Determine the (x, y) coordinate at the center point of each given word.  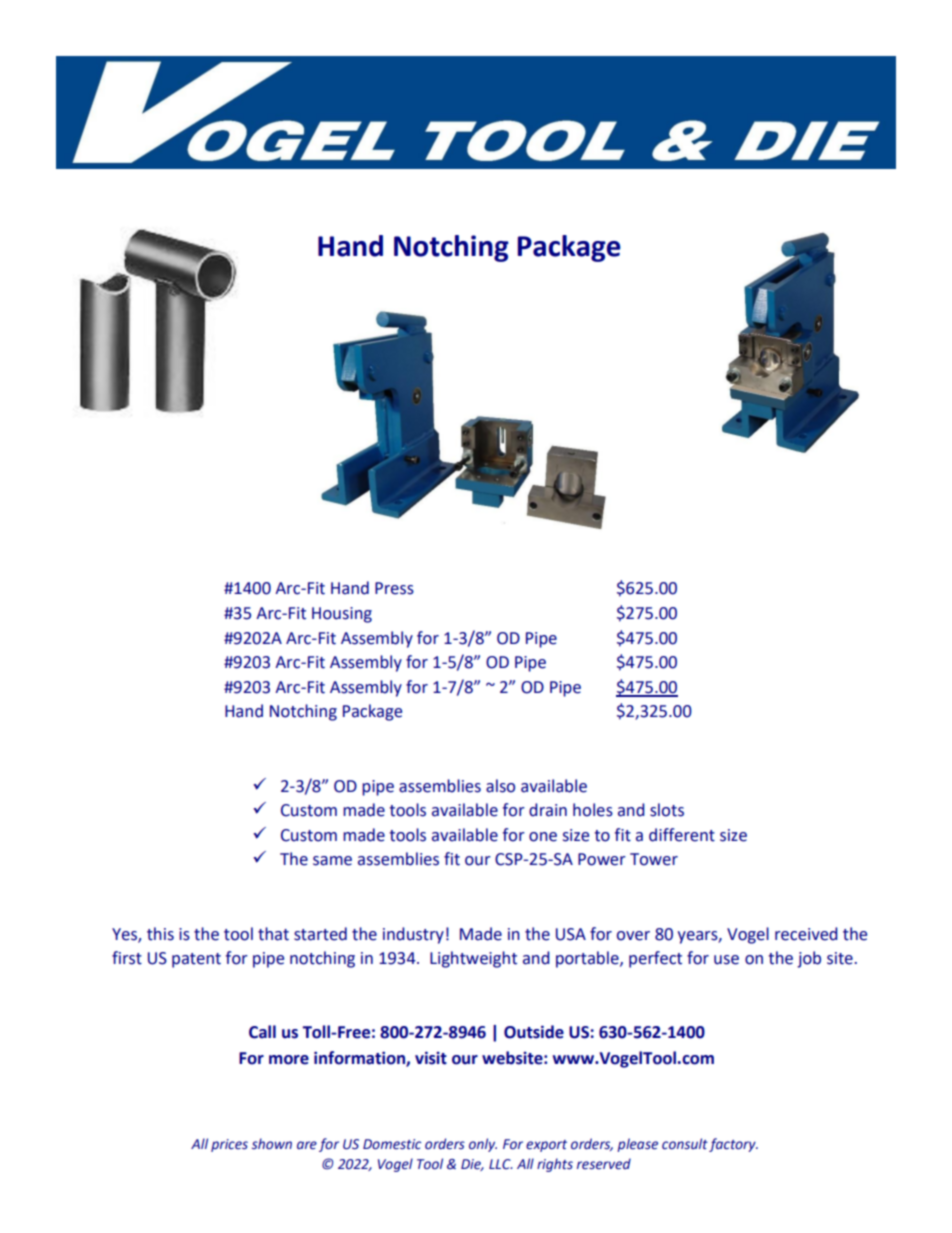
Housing (342, 615)
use (726, 960)
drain (548, 810)
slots (667, 810)
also (500, 786)
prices (229, 1145)
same (332, 861)
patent (196, 960)
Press (394, 588)
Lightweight (473, 959)
